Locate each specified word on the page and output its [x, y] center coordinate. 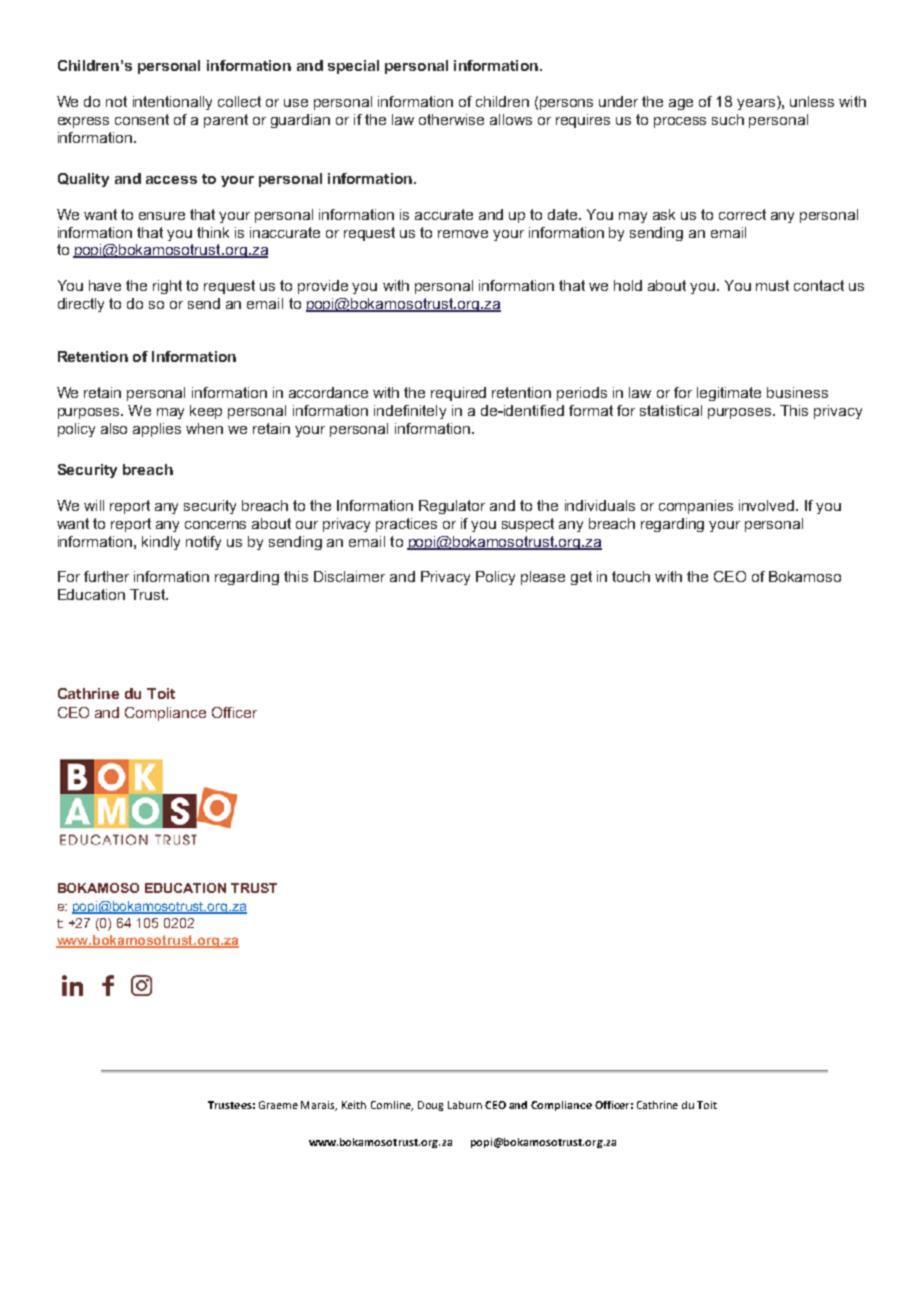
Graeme [278, 1105]
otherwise [451, 119]
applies [157, 430]
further [106, 576]
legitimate [729, 394]
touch [631, 576]
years [757, 103]
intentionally [172, 103]
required [458, 394]
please [543, 578]
